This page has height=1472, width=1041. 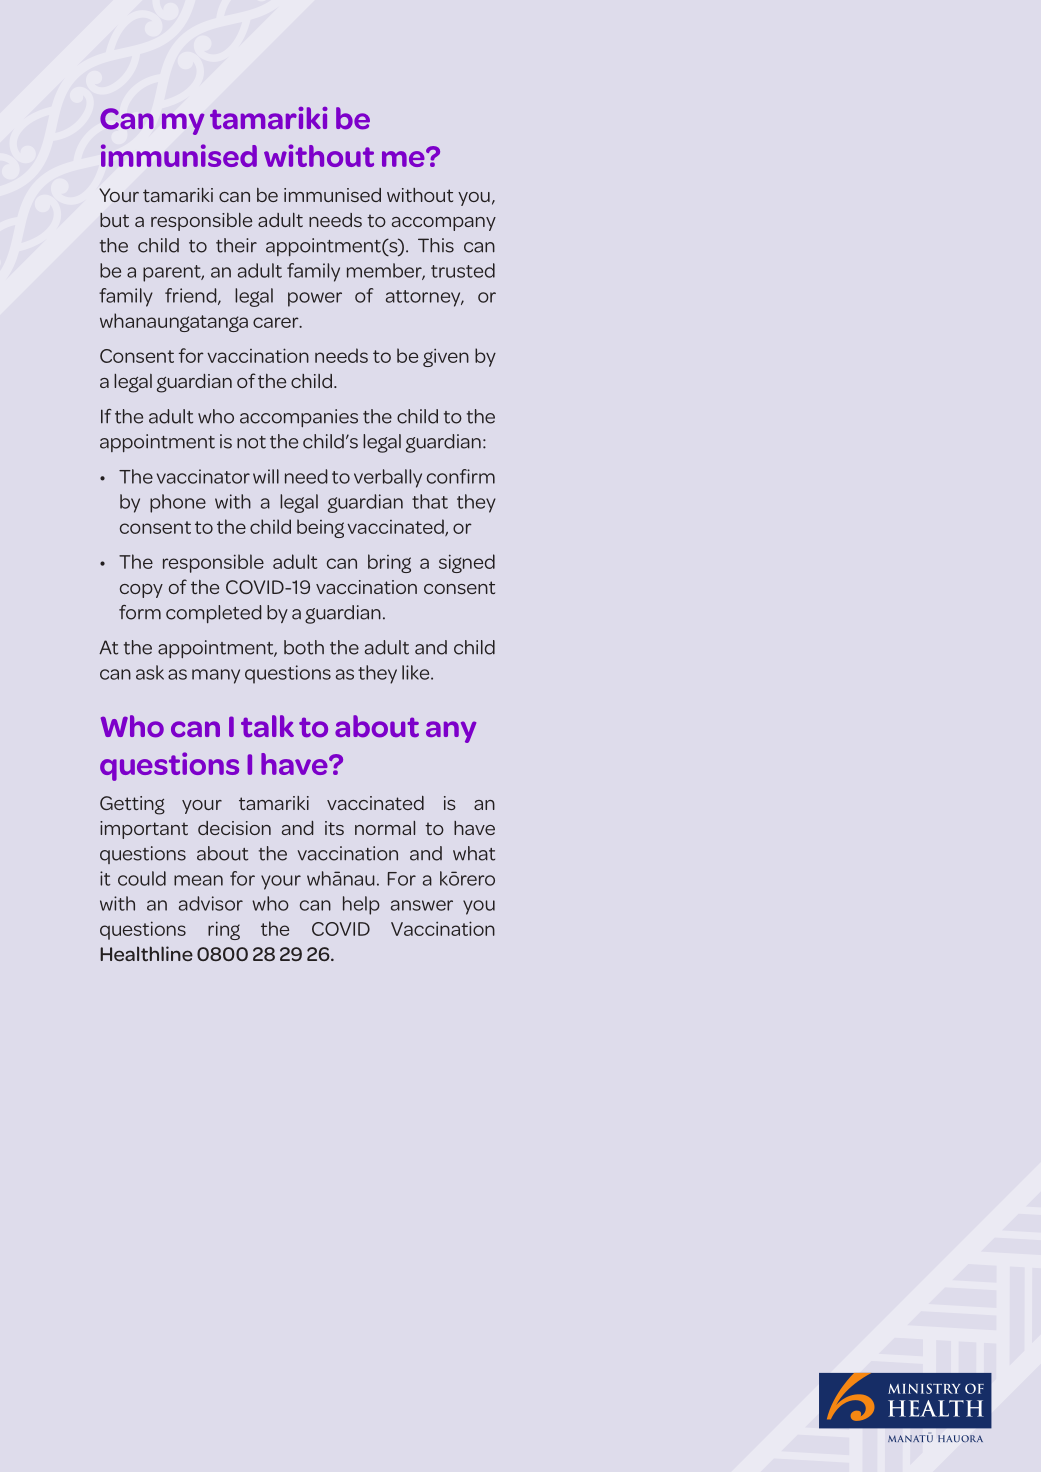 I want to click on will, so click(x=266, y=476).
